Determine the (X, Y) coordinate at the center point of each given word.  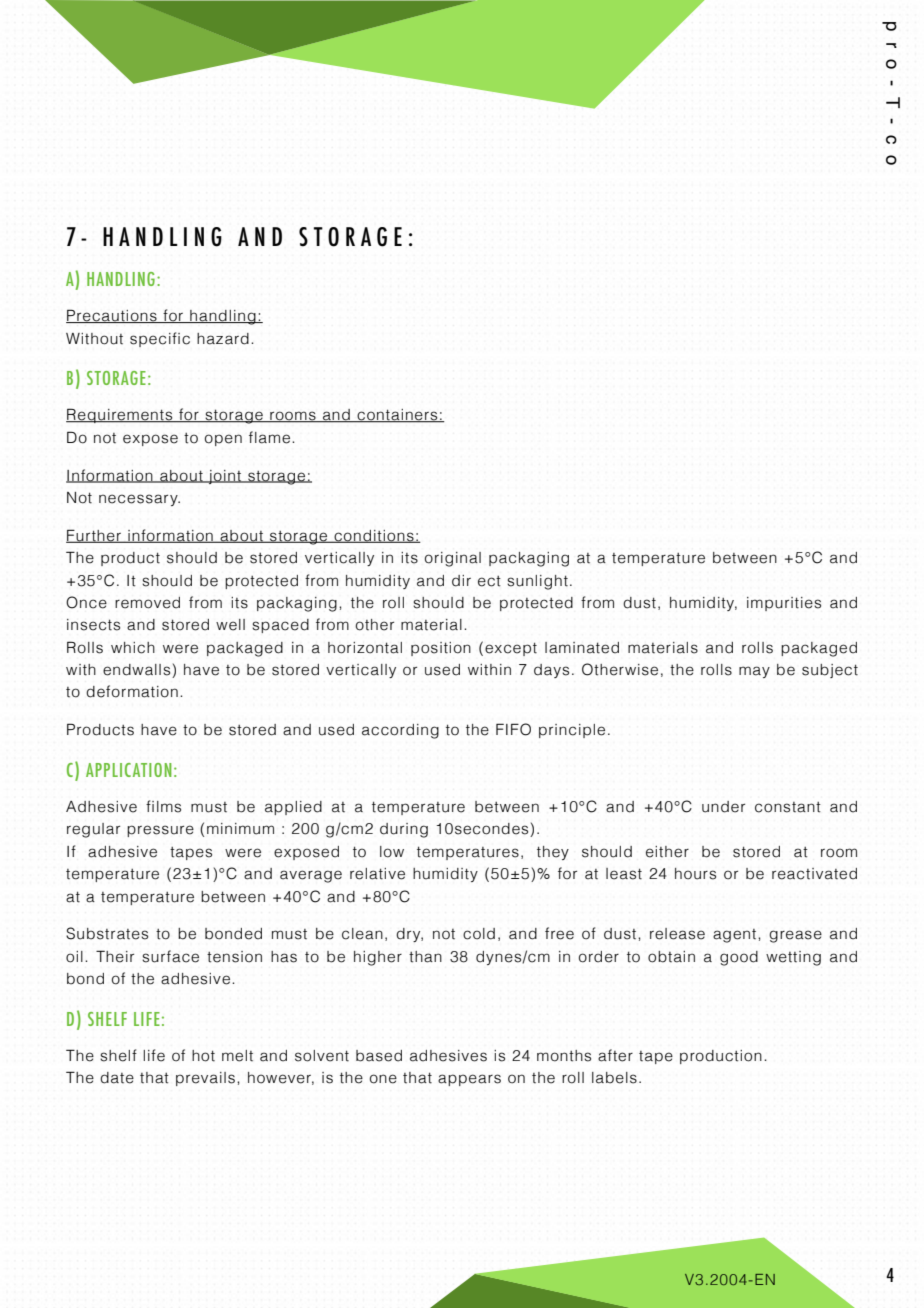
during (404, 830)
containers (397, 416)
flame (269, 437)
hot (203, 1056)
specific (160, 339)
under (723, 807)
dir (461, 581)
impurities (784, 604)
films (163, 806)
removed (147, 603)
